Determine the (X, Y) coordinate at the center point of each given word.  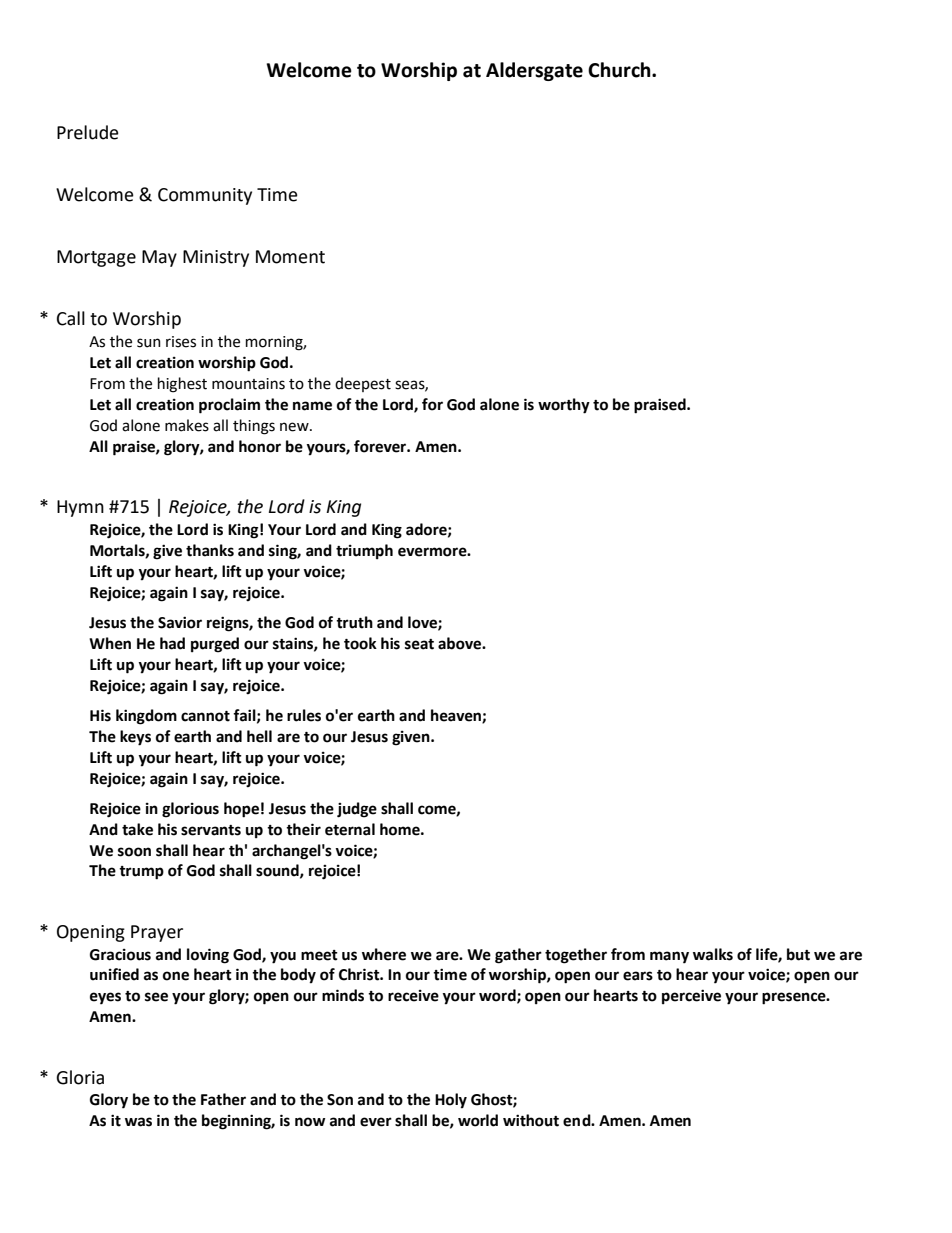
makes (187, 425)
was (138, 1122)
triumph (364, 551)
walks (713, 954)
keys (135, 738)
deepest (363, 384)
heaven (457, 716)
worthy (564, 406)
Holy (451, 1101)
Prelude (88, 132)
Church (620, 70)
